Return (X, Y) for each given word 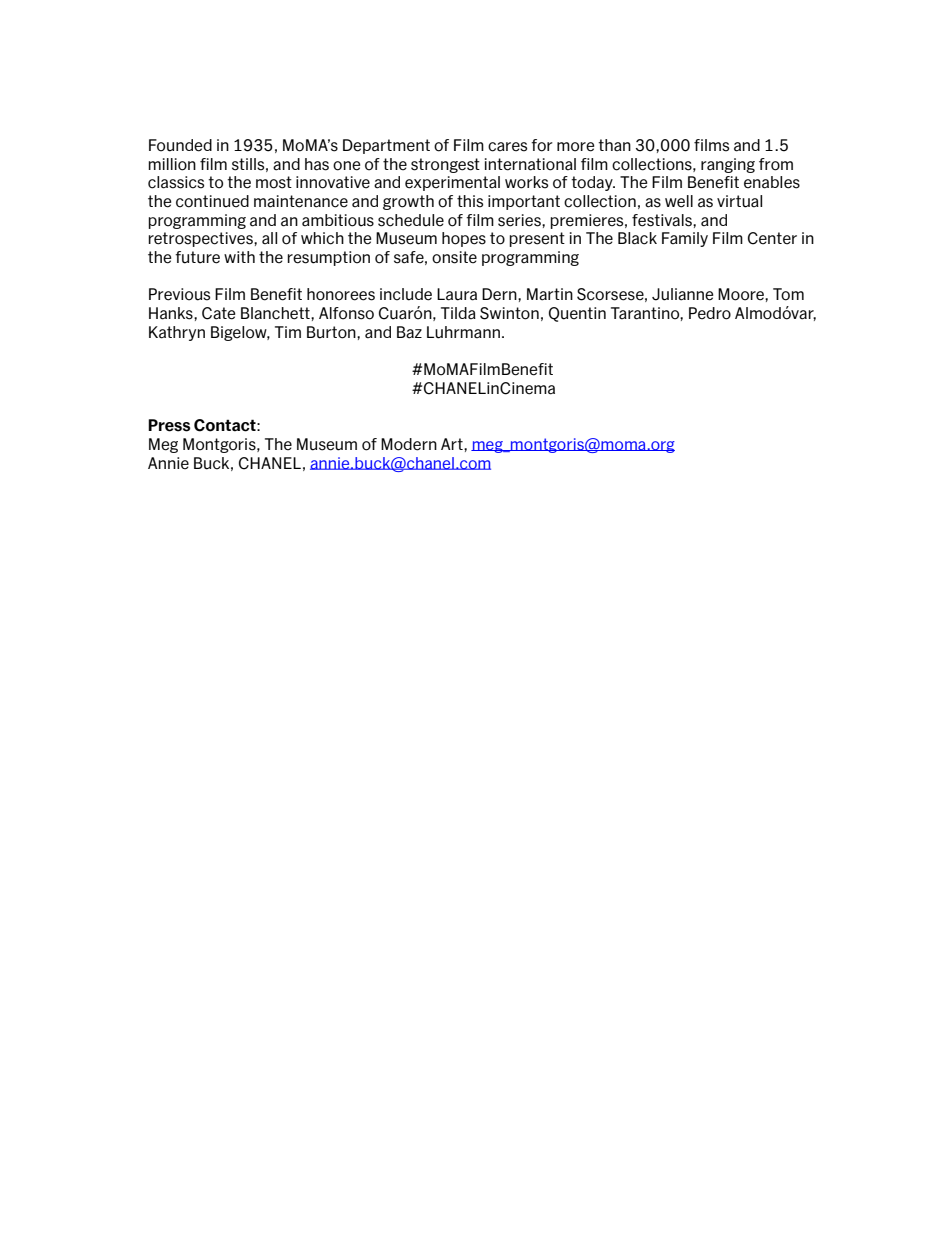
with (239, 257)
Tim (288, 332)
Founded (180, 145)
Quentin (577, 314)
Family (685, 239)
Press (169, 425)
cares (507, 147)
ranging (728, 165)
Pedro (710, 313)
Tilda (458, 313)
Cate (218, 313)
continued (212, 201)
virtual (739, 201)
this (470, 201)
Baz (409, 332)
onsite (454, 257)
